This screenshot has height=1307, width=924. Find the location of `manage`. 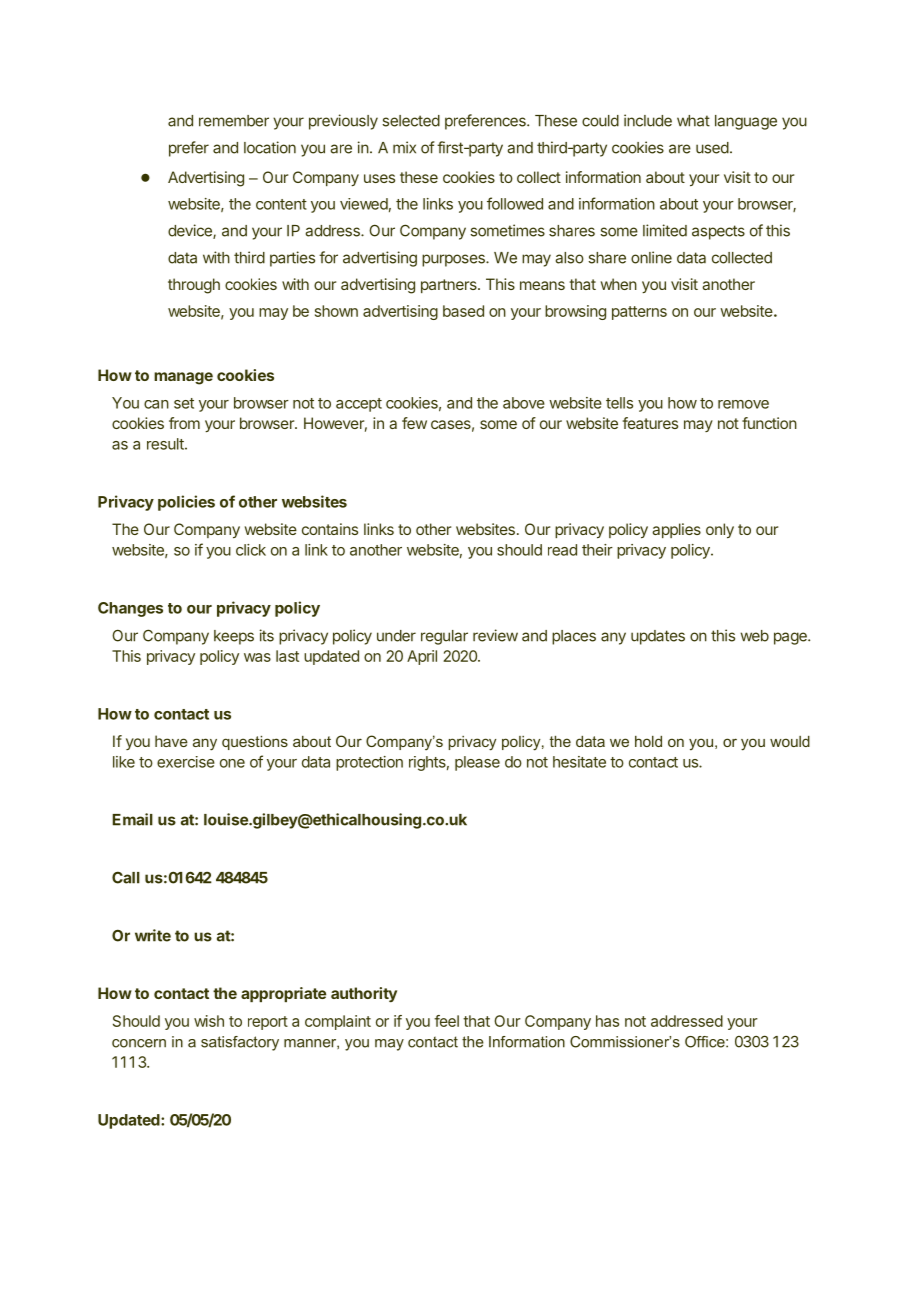

manage is located at coordinates (183, 378).
